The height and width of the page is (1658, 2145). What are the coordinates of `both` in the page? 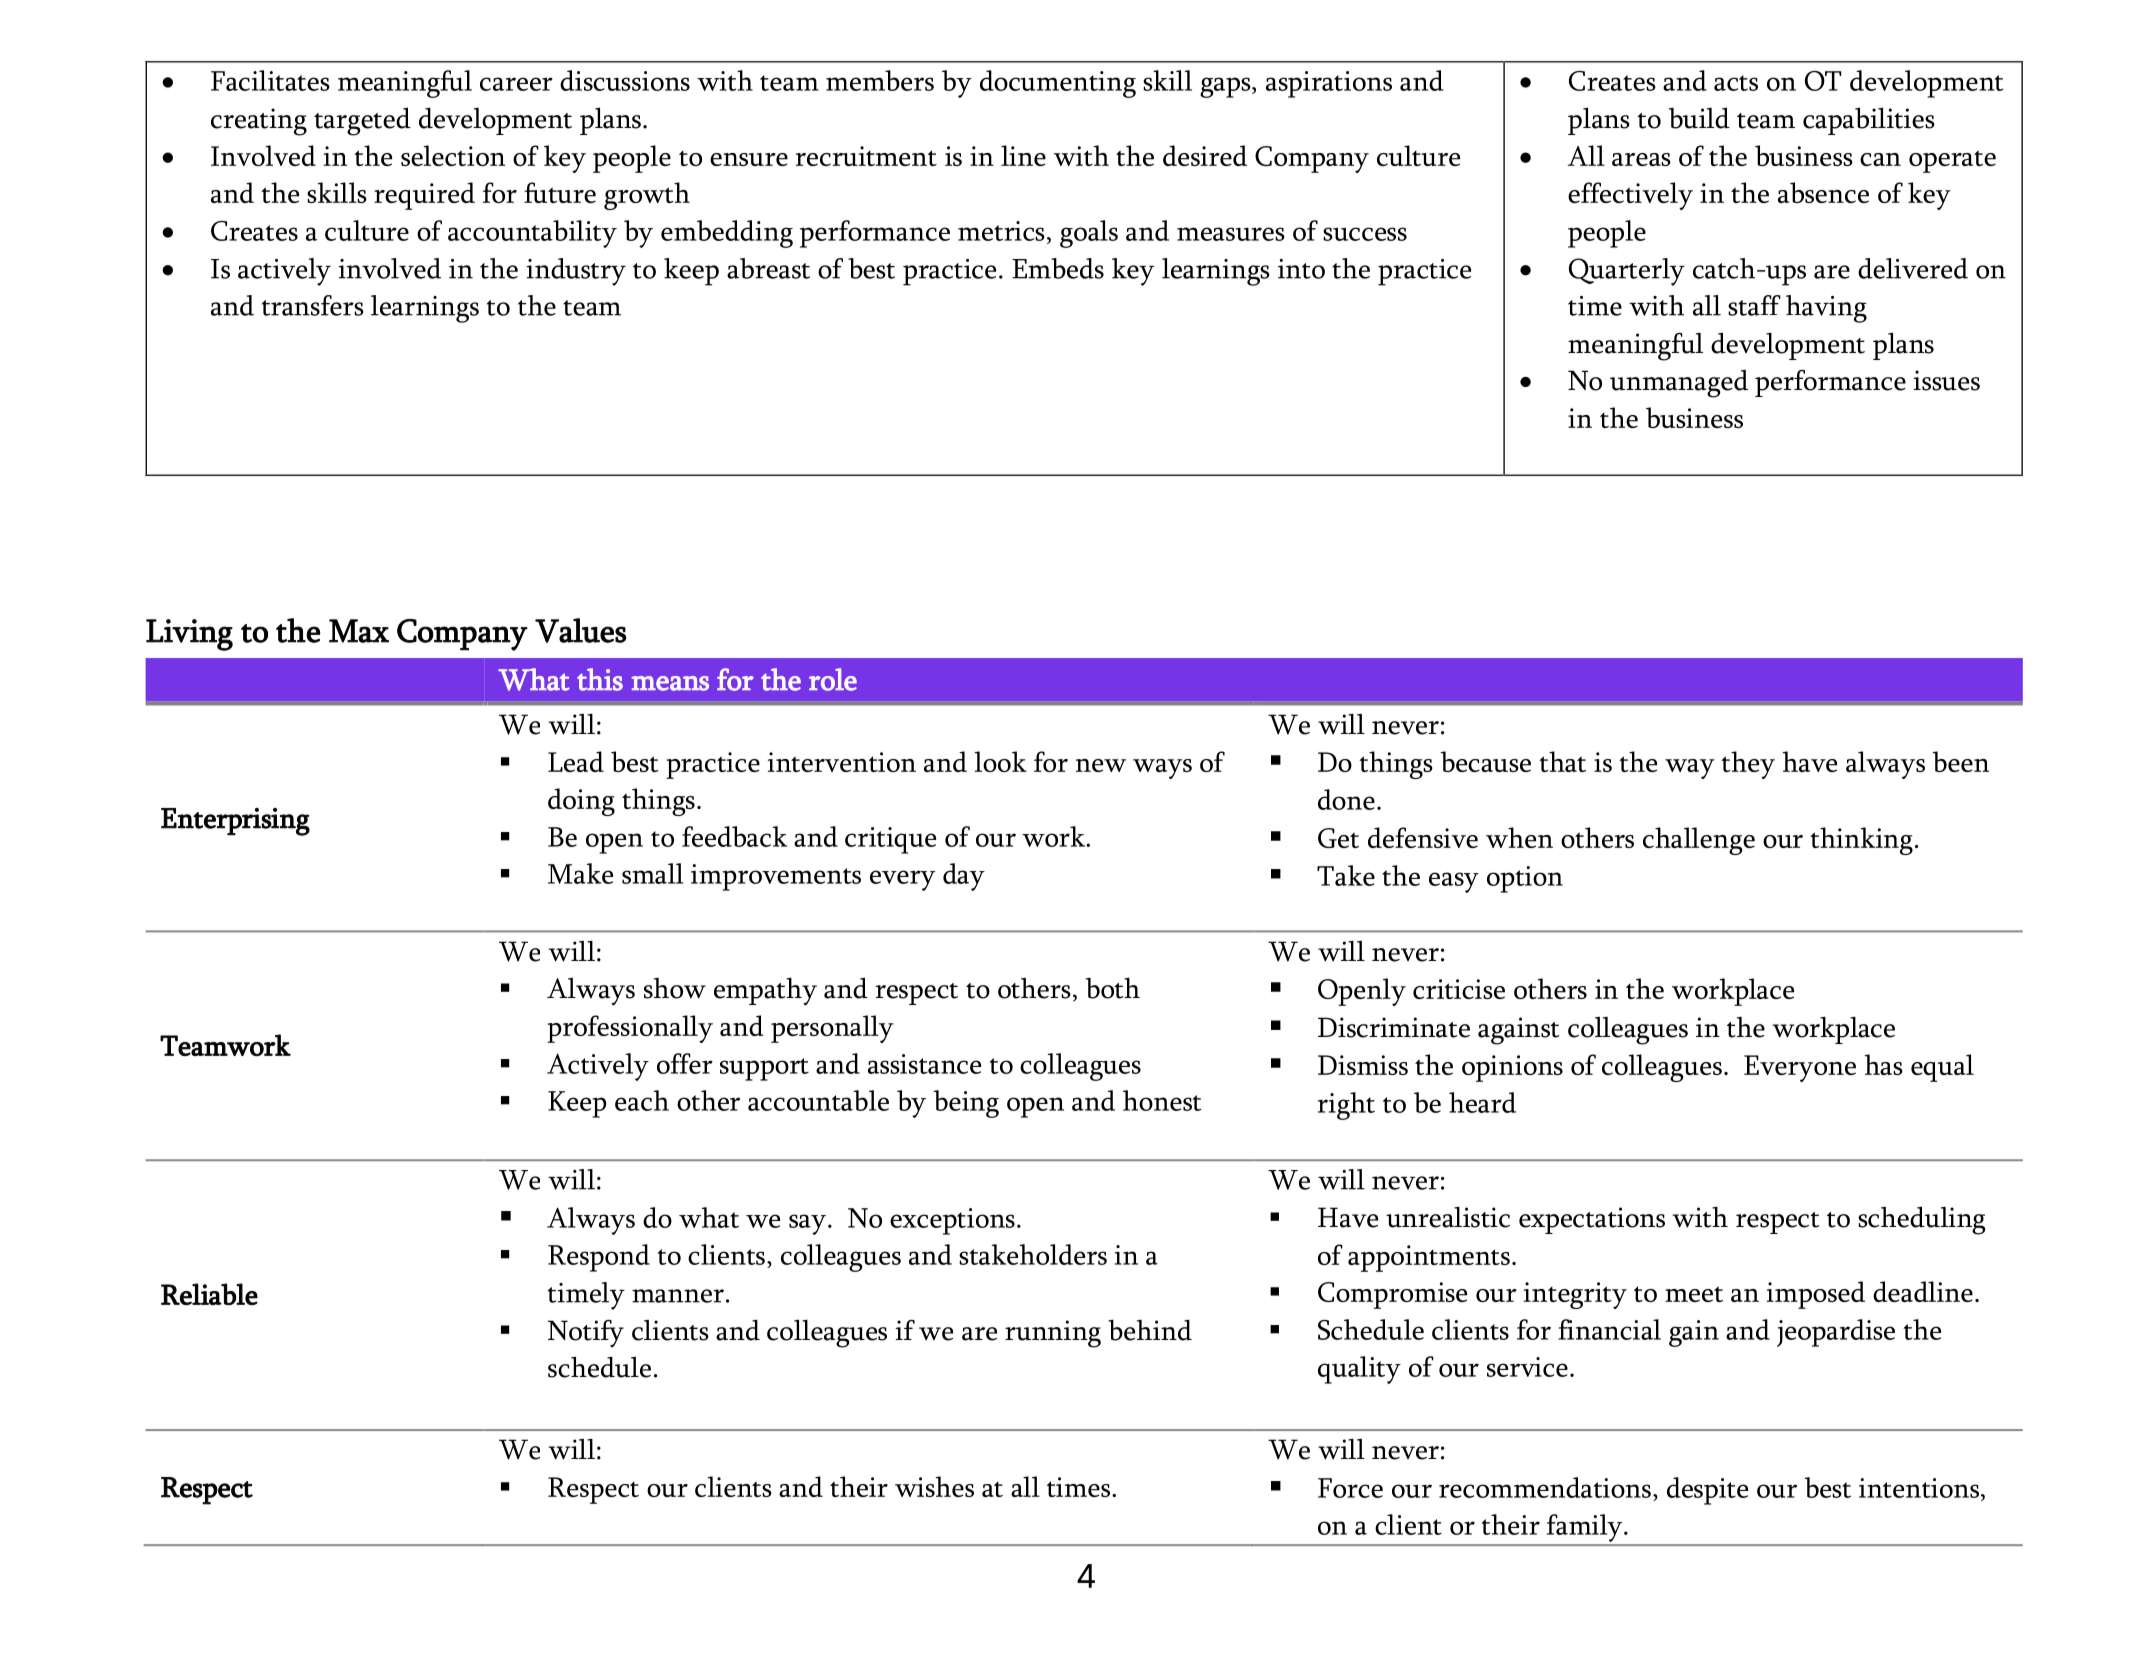 It's located at (1113, 988).
